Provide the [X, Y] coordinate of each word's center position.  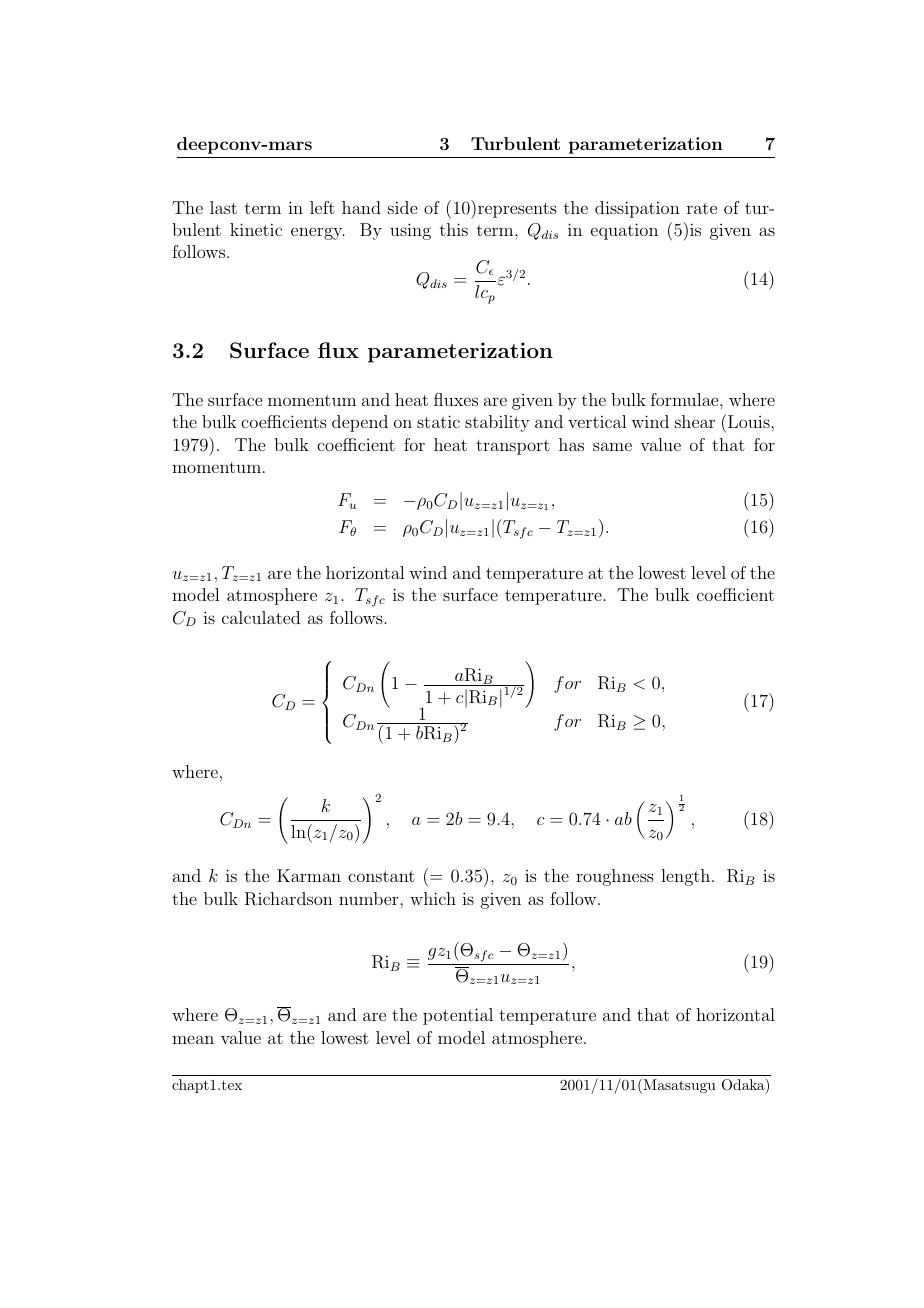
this [454, 229]
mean [193, 1039]
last [223, 207]
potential [458, 1016]
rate [702, 208]
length [687, 877]
